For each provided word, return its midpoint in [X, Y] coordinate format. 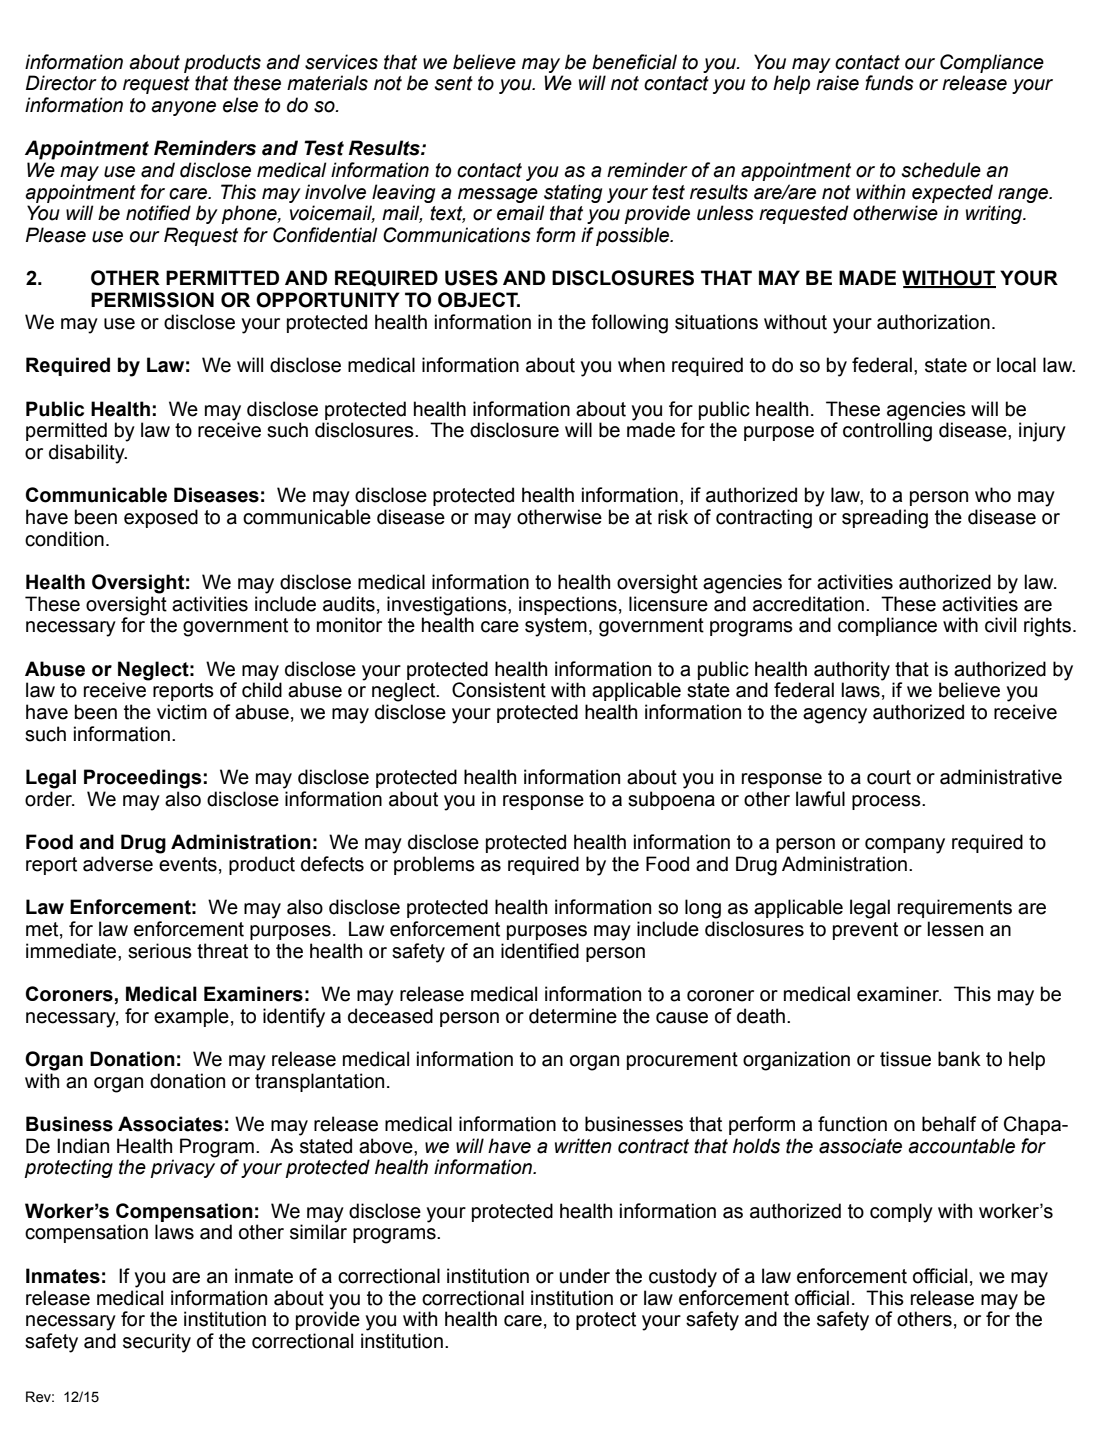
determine [573, 1016]
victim [182, 712]
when [641, 365]
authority [852, 671]
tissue [905, 1059]
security [157, 1343]
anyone [183, 108]
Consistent [499, 690]
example [191, 1017]
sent [453, 83]
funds [889, 83]
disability [88, 454]
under [584, 1276]
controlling [887, 432]
